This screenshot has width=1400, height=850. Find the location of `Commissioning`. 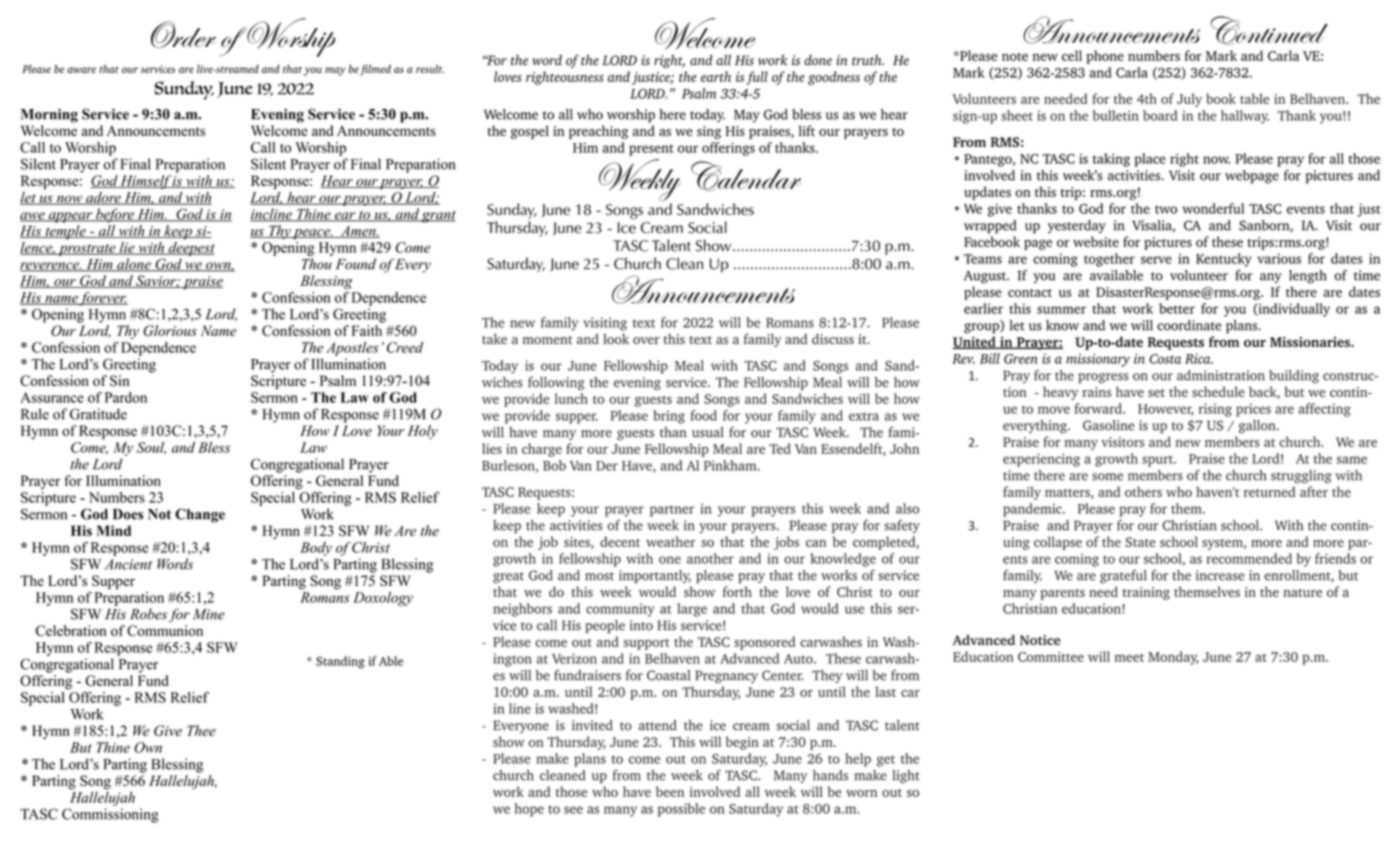

Commissioning is located at coordinates (110, 815).
